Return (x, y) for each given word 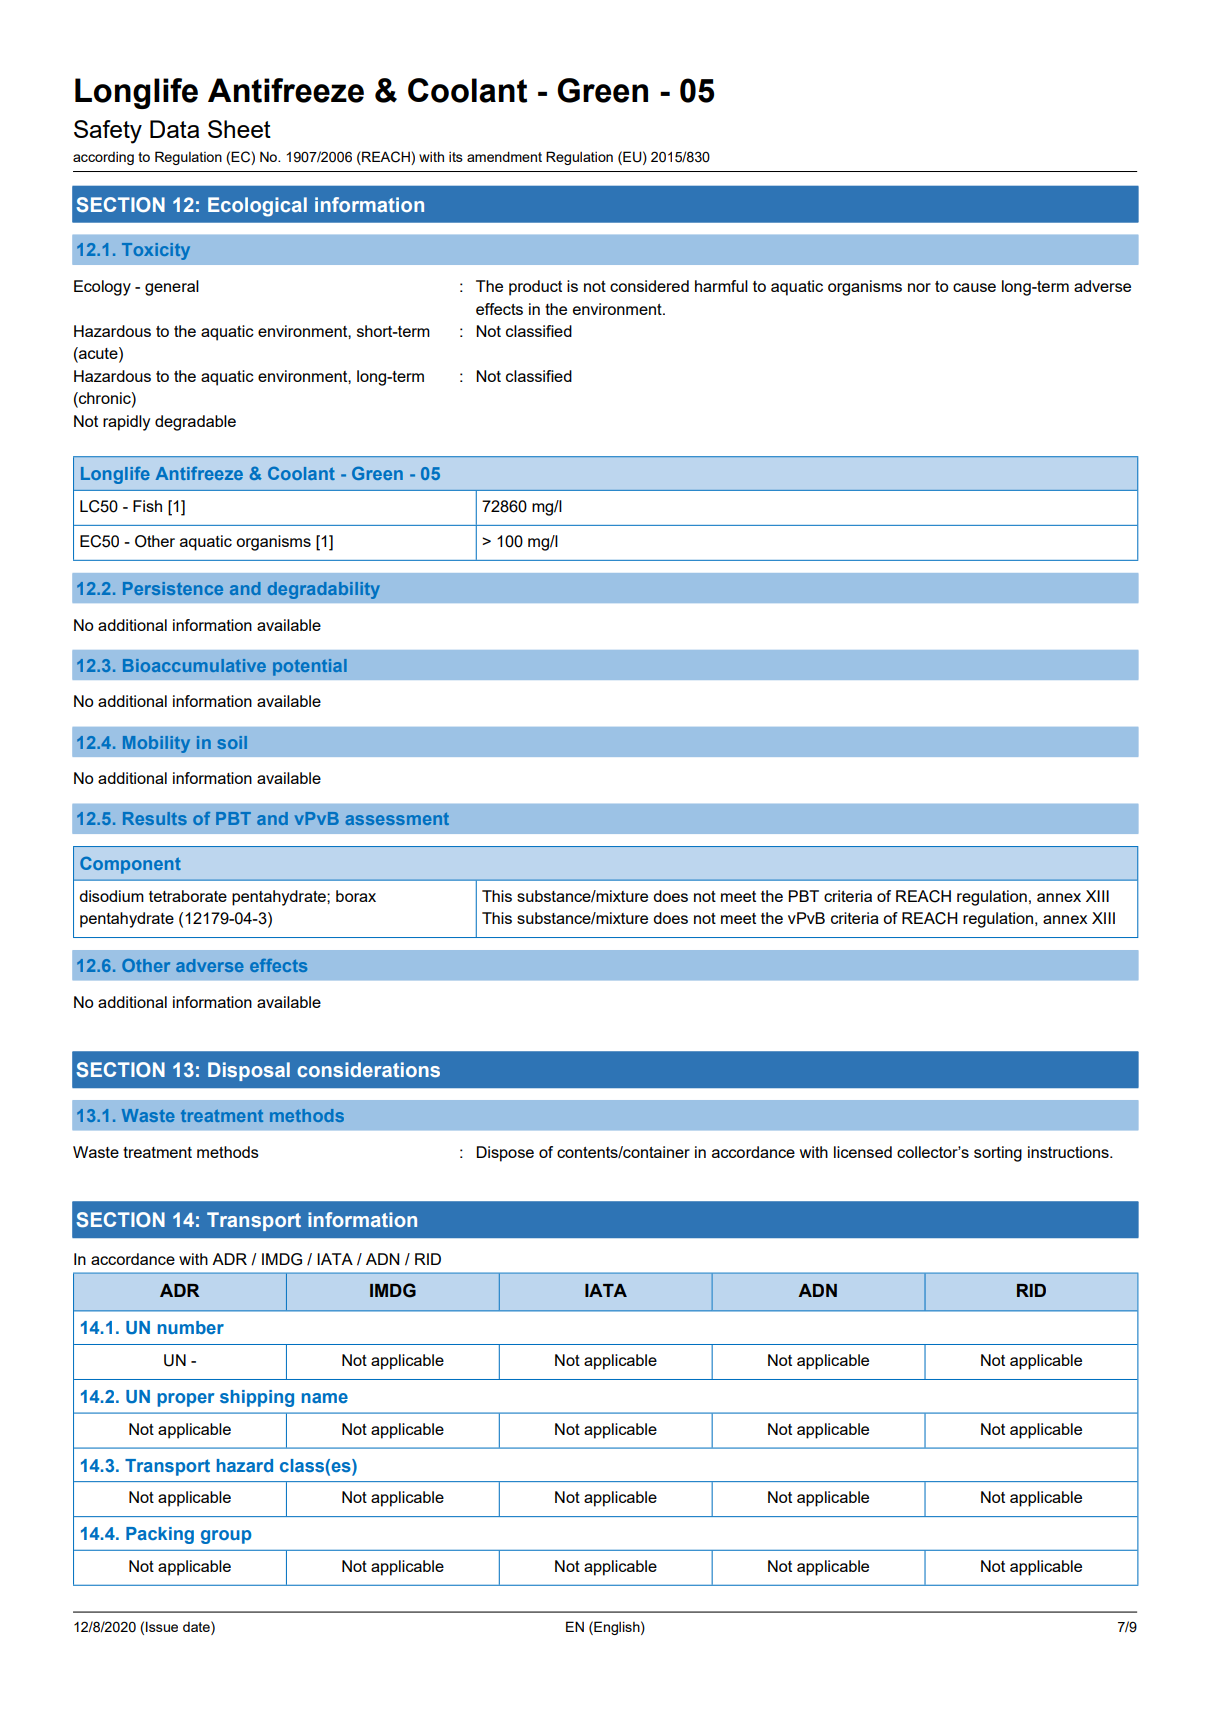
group (226, 1537)
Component (130, 865)
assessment (397, 819)
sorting (998, 1154)
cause (974, 287)
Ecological (257, 207)
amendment (504, 156)
